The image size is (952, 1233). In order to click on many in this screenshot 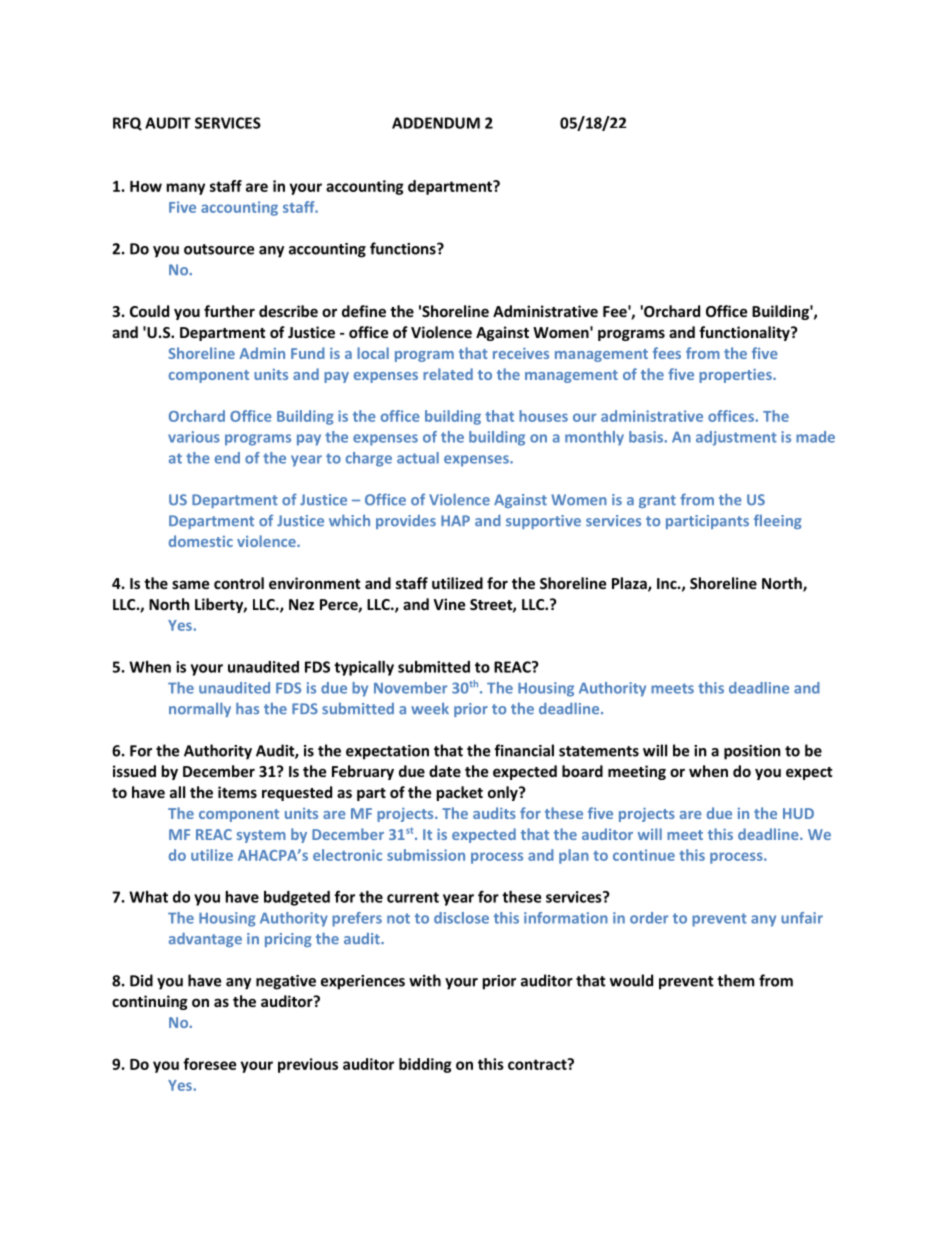, I will do `click(186, 189)`.
